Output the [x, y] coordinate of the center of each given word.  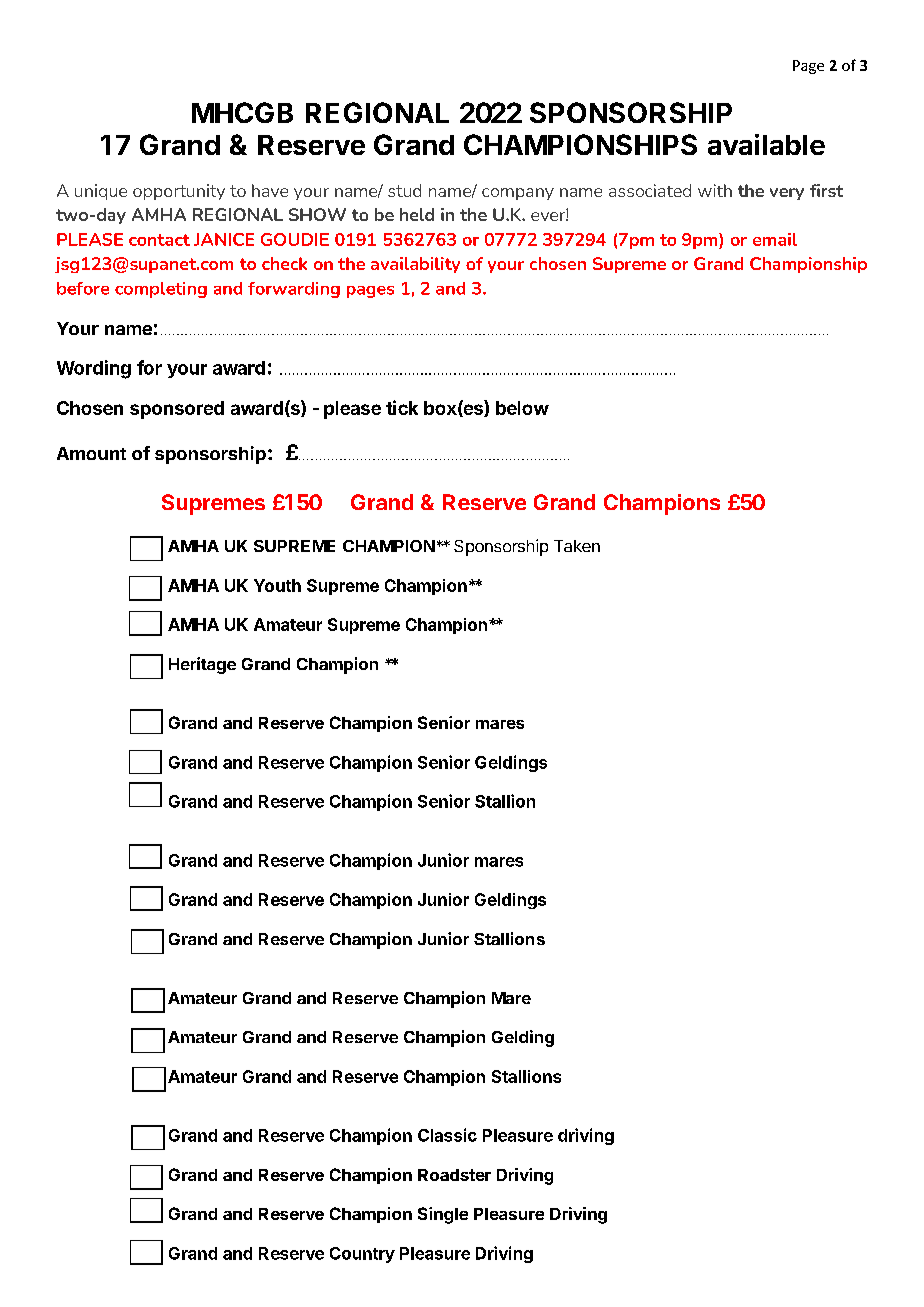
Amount [91, 453]
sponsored [177, 410]
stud [404, 190]
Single [443, 1215]
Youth [277, 585]
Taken [577, 546]
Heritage [202, 665]
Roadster [454, 1175]
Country [362, 1255]
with [715, 190]
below [522, 408]
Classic [447, 1135]
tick [402, 407]
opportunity [179, 192]
